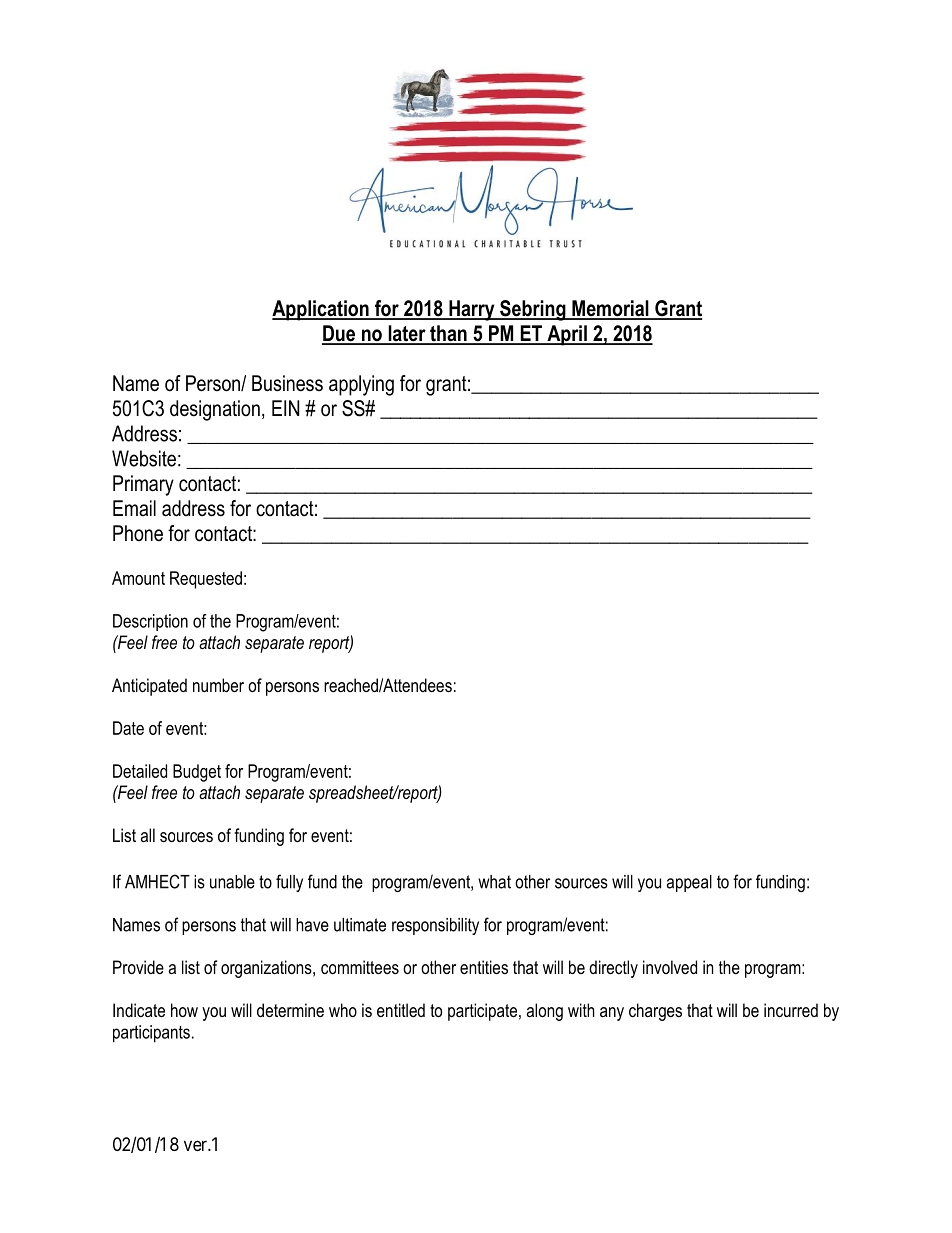  What do you see at coordinates (218, 685) in the image?
I see `number` at bounding box center [218, 685].
